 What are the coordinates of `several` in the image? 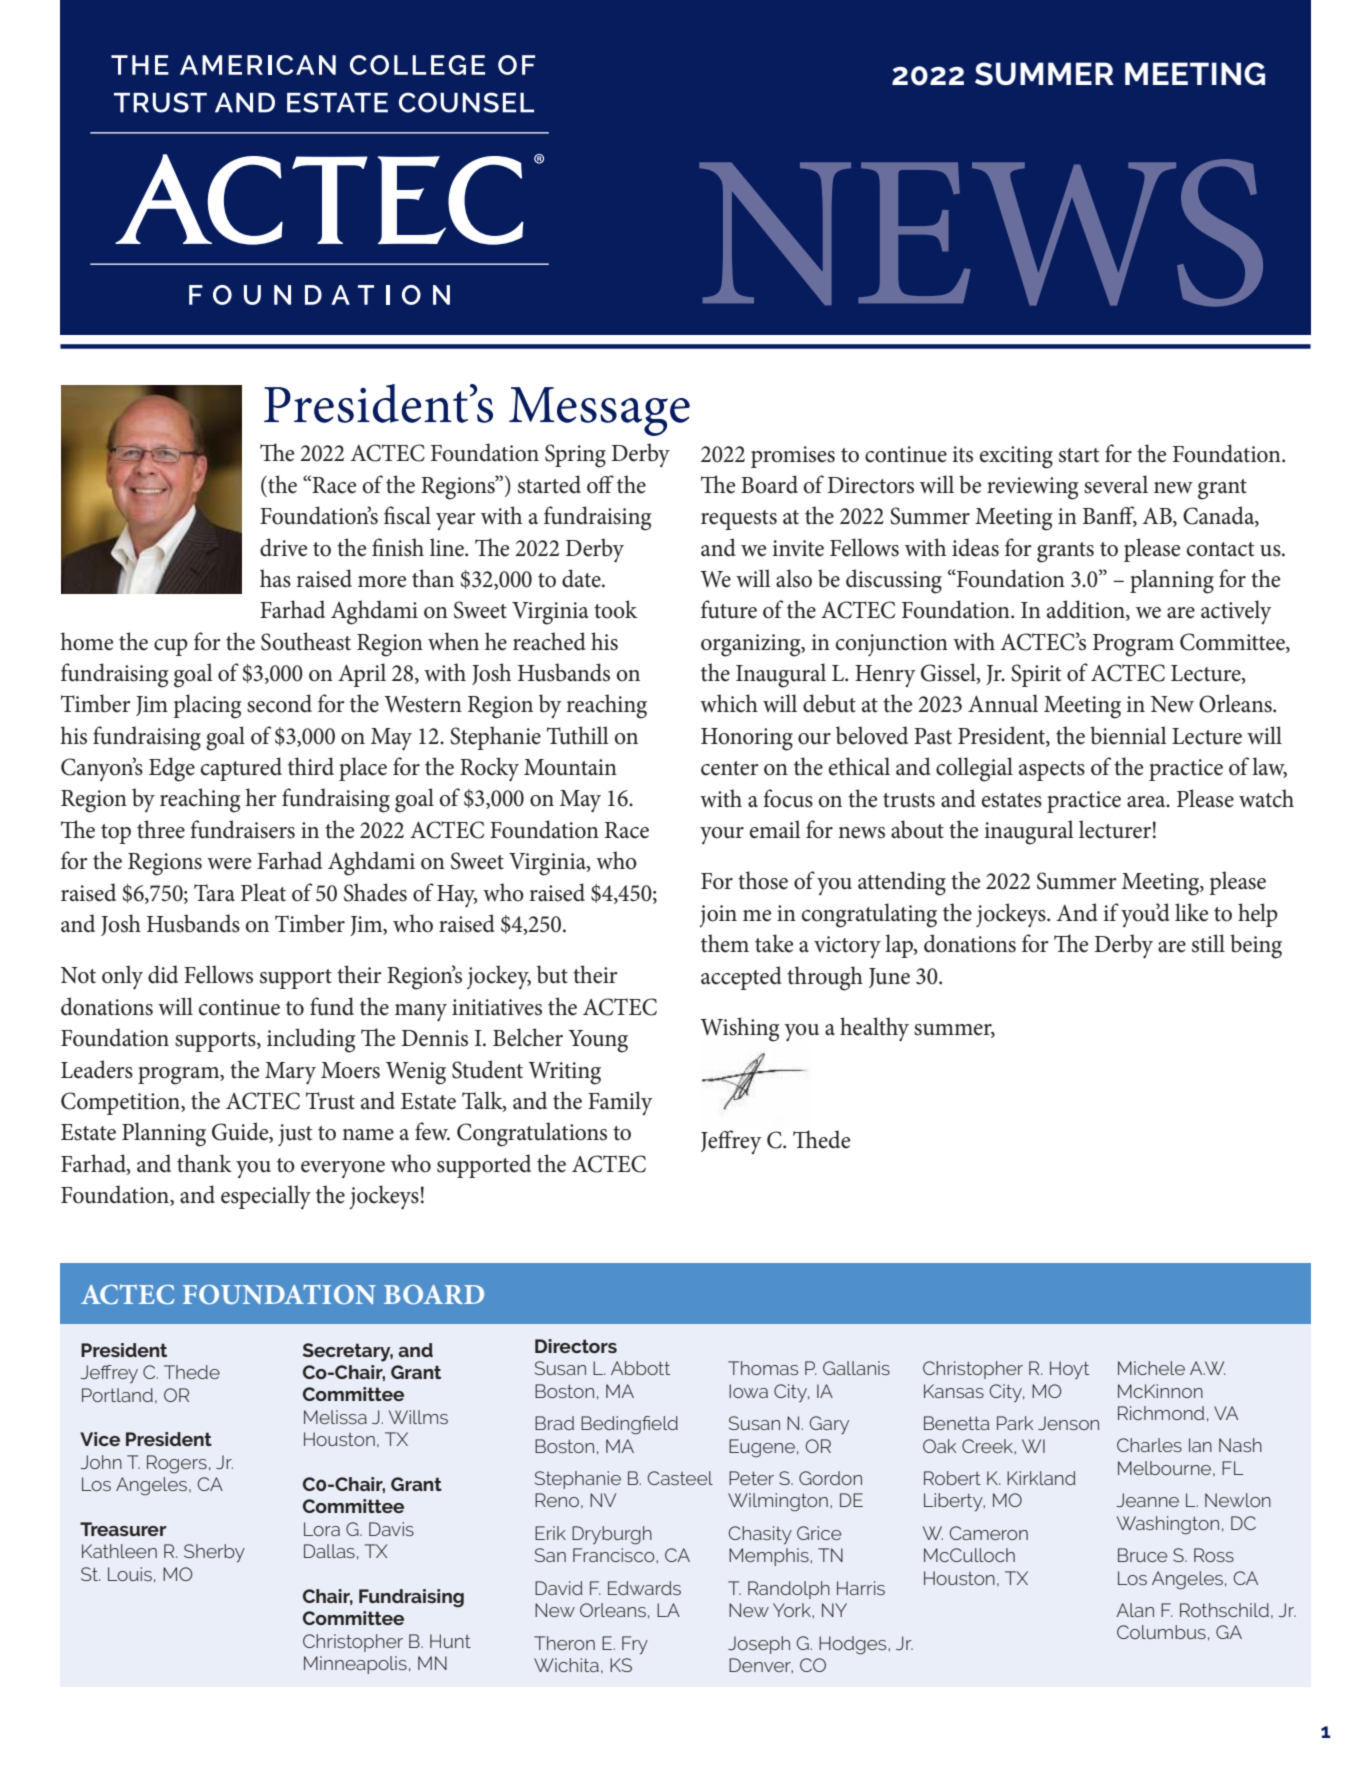 It's located at (1116, 484).
